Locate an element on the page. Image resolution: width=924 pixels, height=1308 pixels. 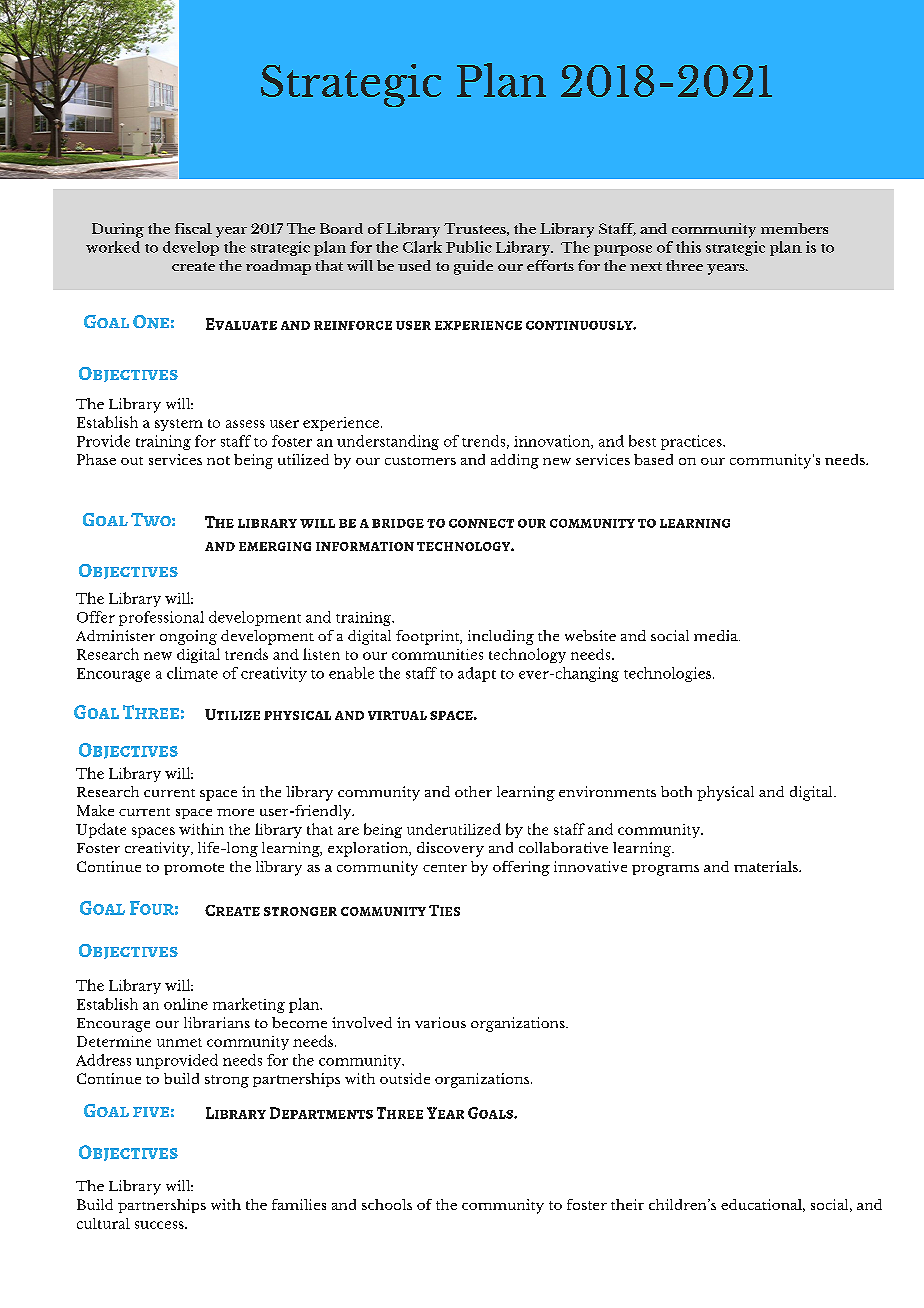
their is located at coordinates (627, 1204).
